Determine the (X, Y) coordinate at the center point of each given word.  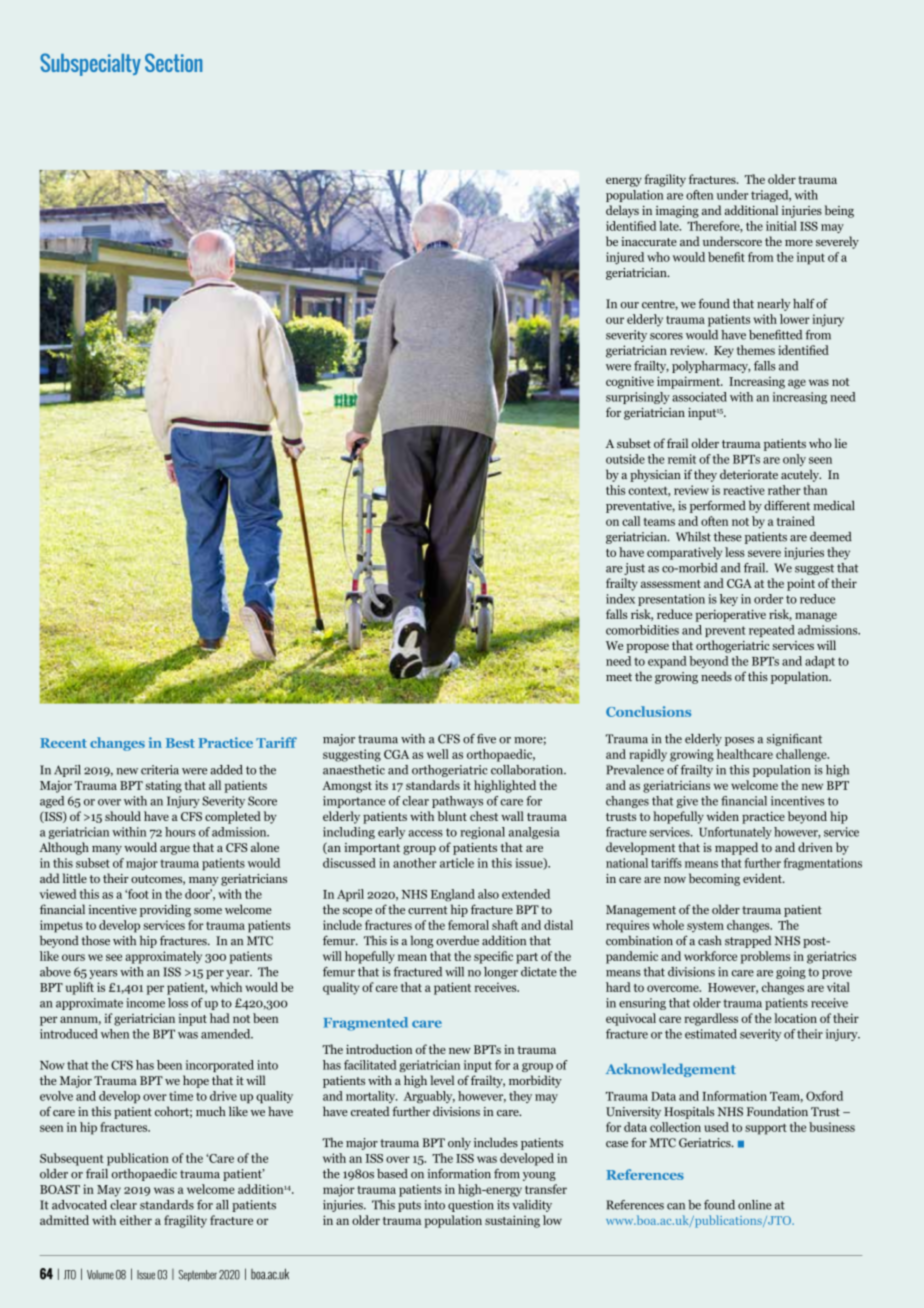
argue (175, 850)
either (136, 1220)
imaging (677, 212)
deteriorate (749, 474)
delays (622, 211)
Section (173, 62)
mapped (736, 848)
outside (625, 459)
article (457, 863)
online (755, 1205)
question (471, 1206)
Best (180, 743)
